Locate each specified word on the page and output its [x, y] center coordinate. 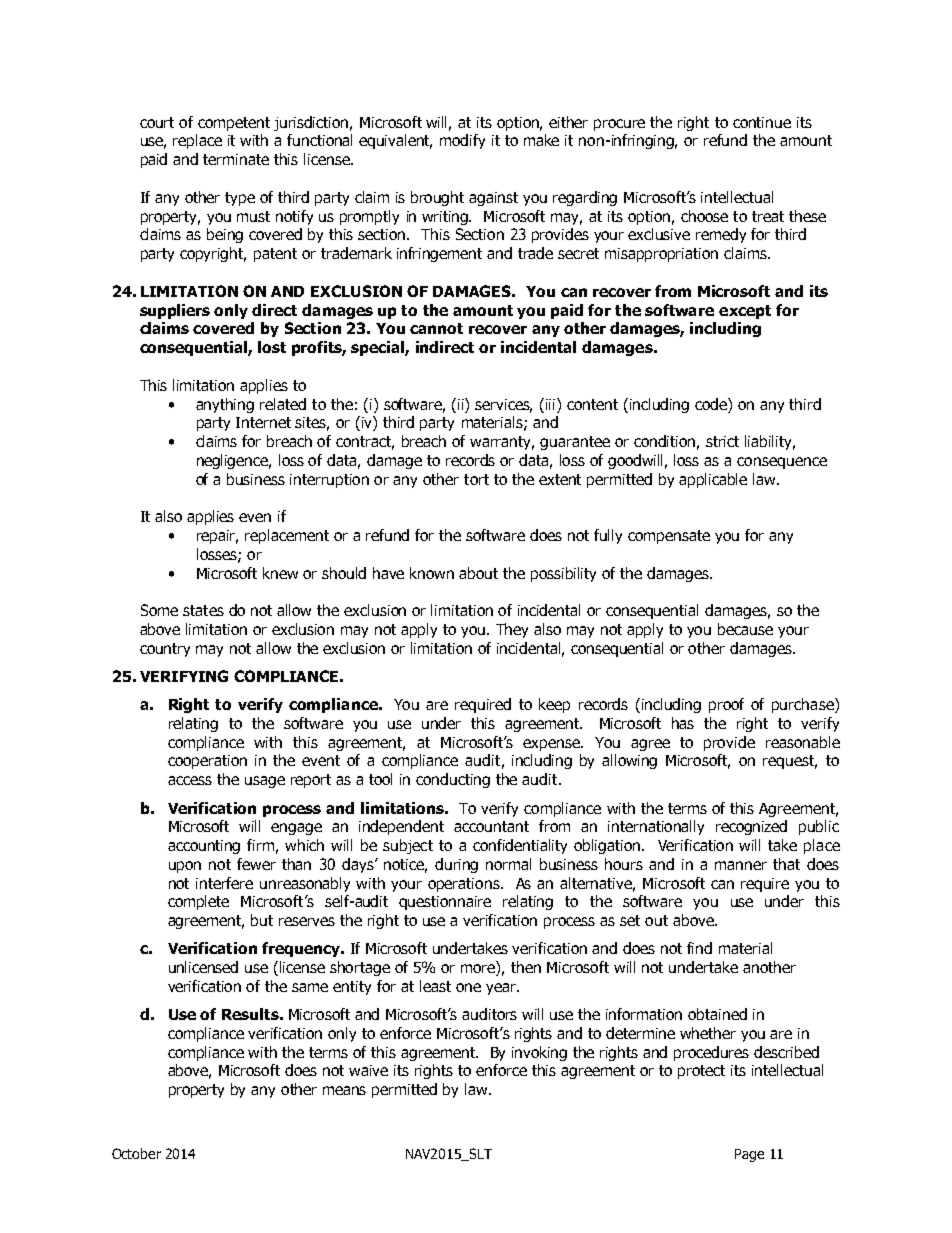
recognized [751, 827]
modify [462, 141]
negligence [234, 461]
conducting [453, 780]
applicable [713, 480]
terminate [236, 159]
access [190, 780]
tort [476, 479]
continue [762, 122]
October [136, 1153]
